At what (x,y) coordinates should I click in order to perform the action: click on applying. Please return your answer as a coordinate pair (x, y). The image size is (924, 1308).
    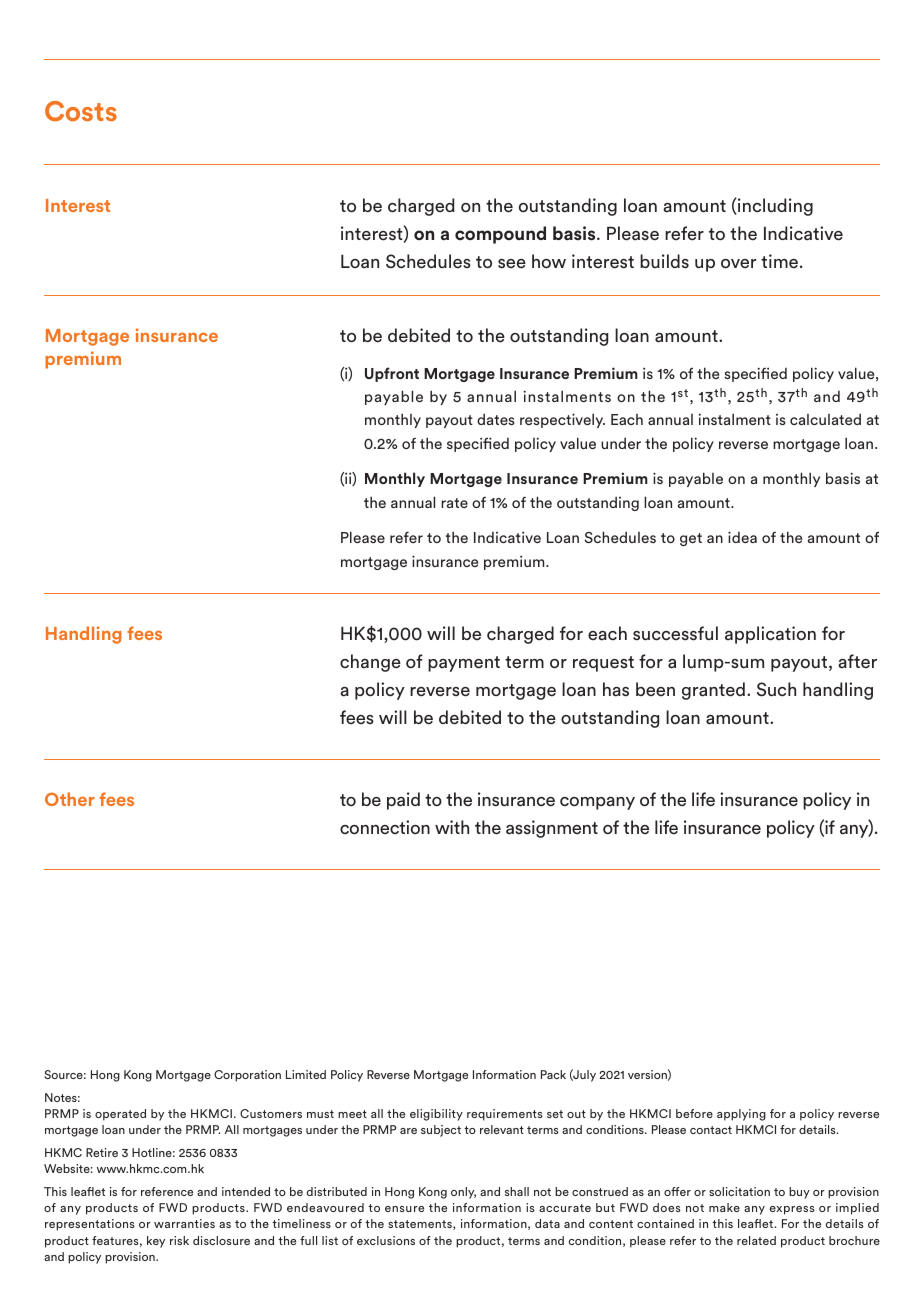
    Looking at the image, I should click on (741, 1115).
